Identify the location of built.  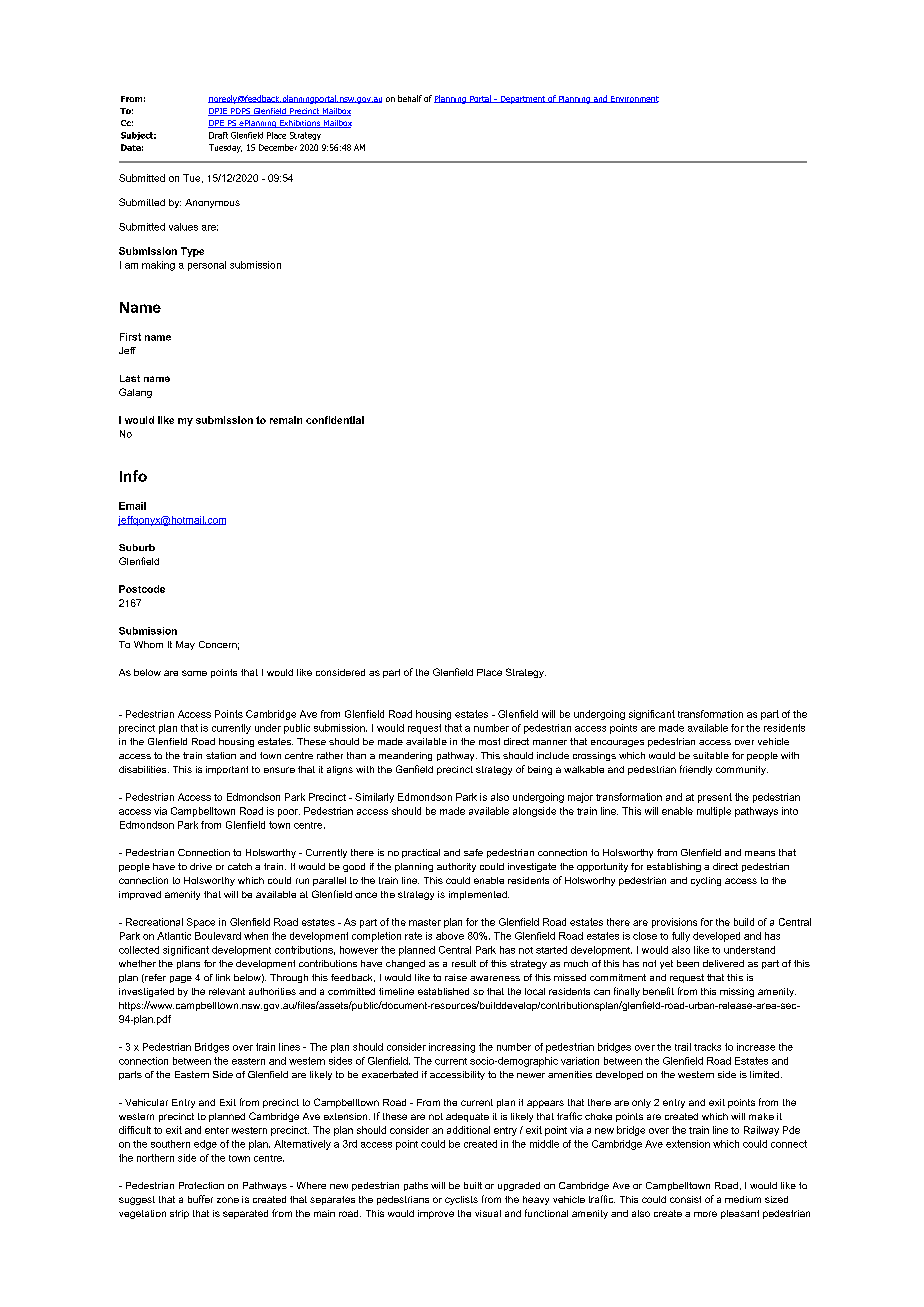
(473, 1185).
